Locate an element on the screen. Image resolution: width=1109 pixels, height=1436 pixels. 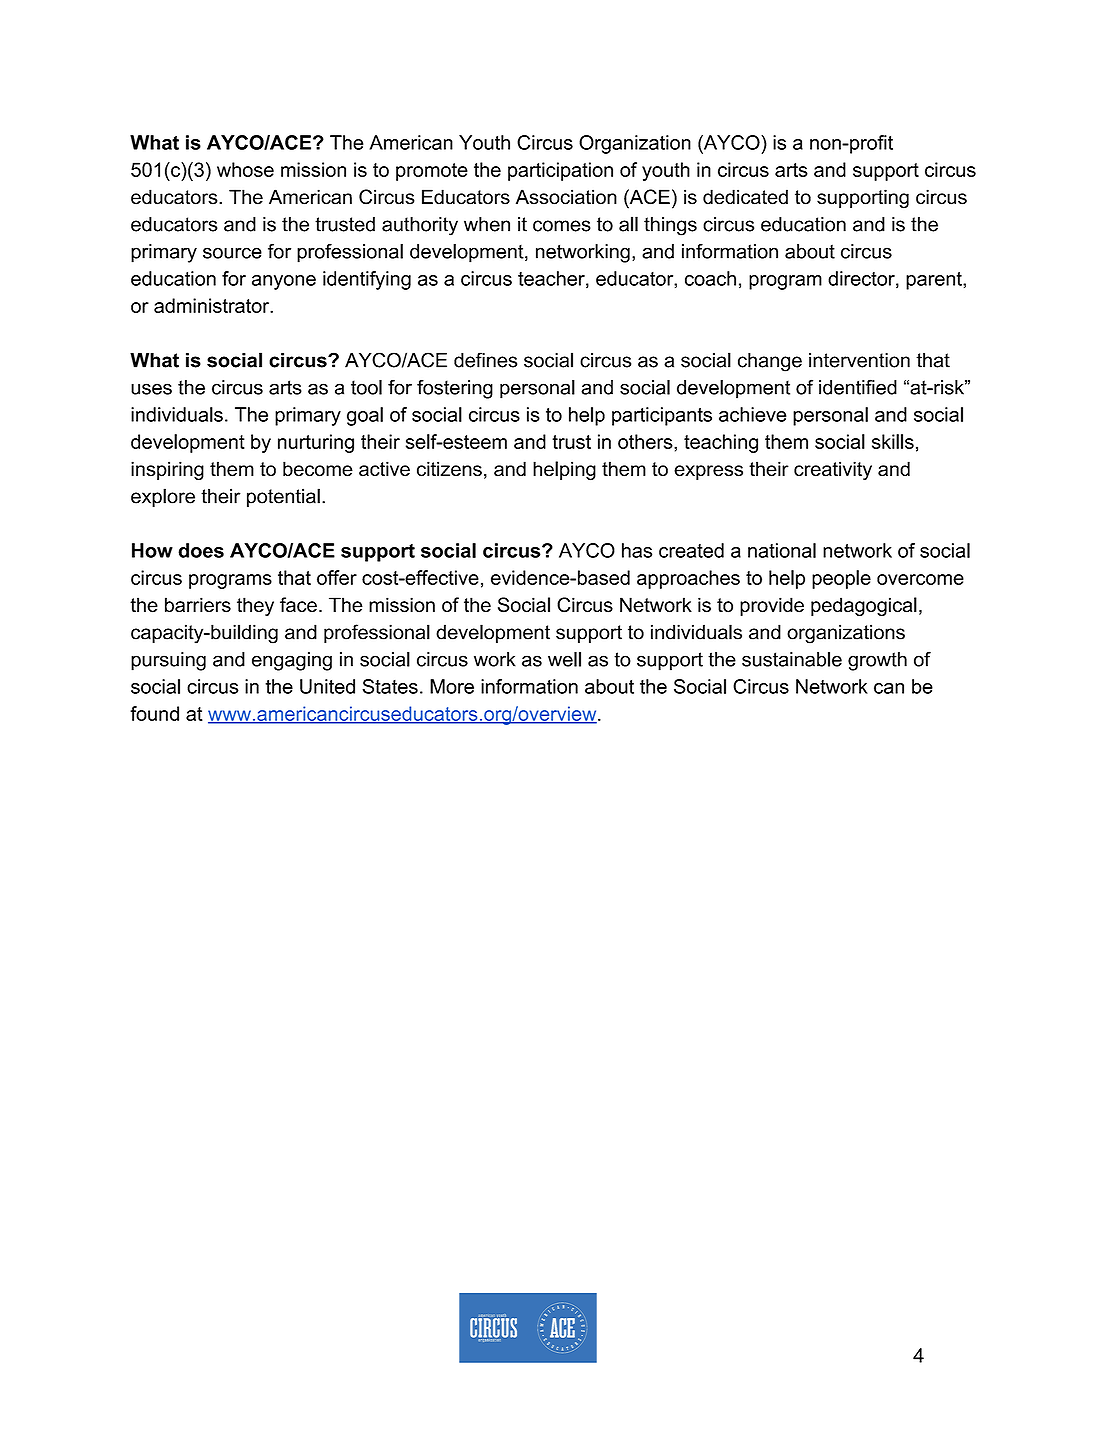
skills is located at coordinates (893, 441).
